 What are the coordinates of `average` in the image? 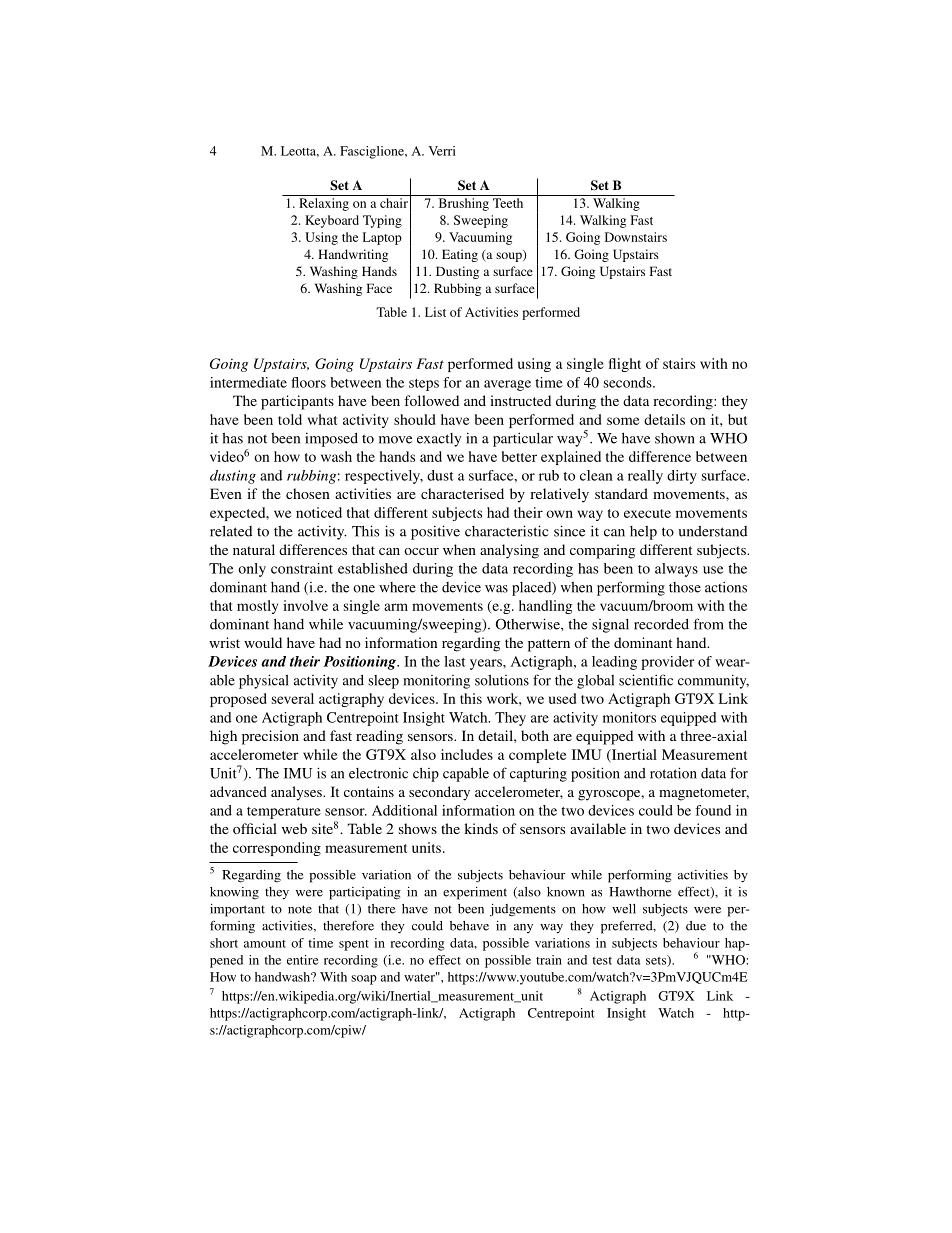 It's located at (507, 385).
